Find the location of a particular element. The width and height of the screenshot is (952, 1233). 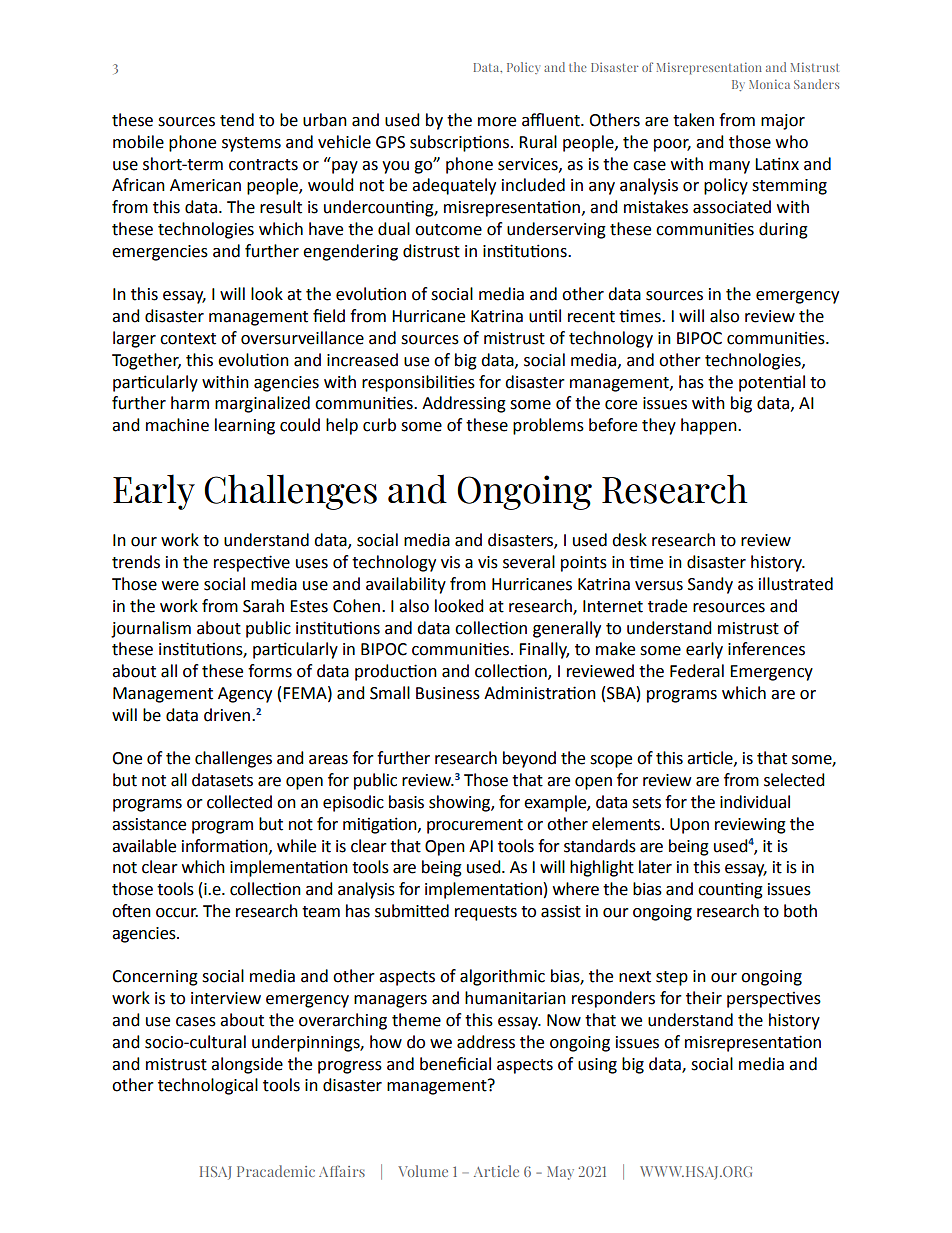

information is located at coordinates (226, 846).
